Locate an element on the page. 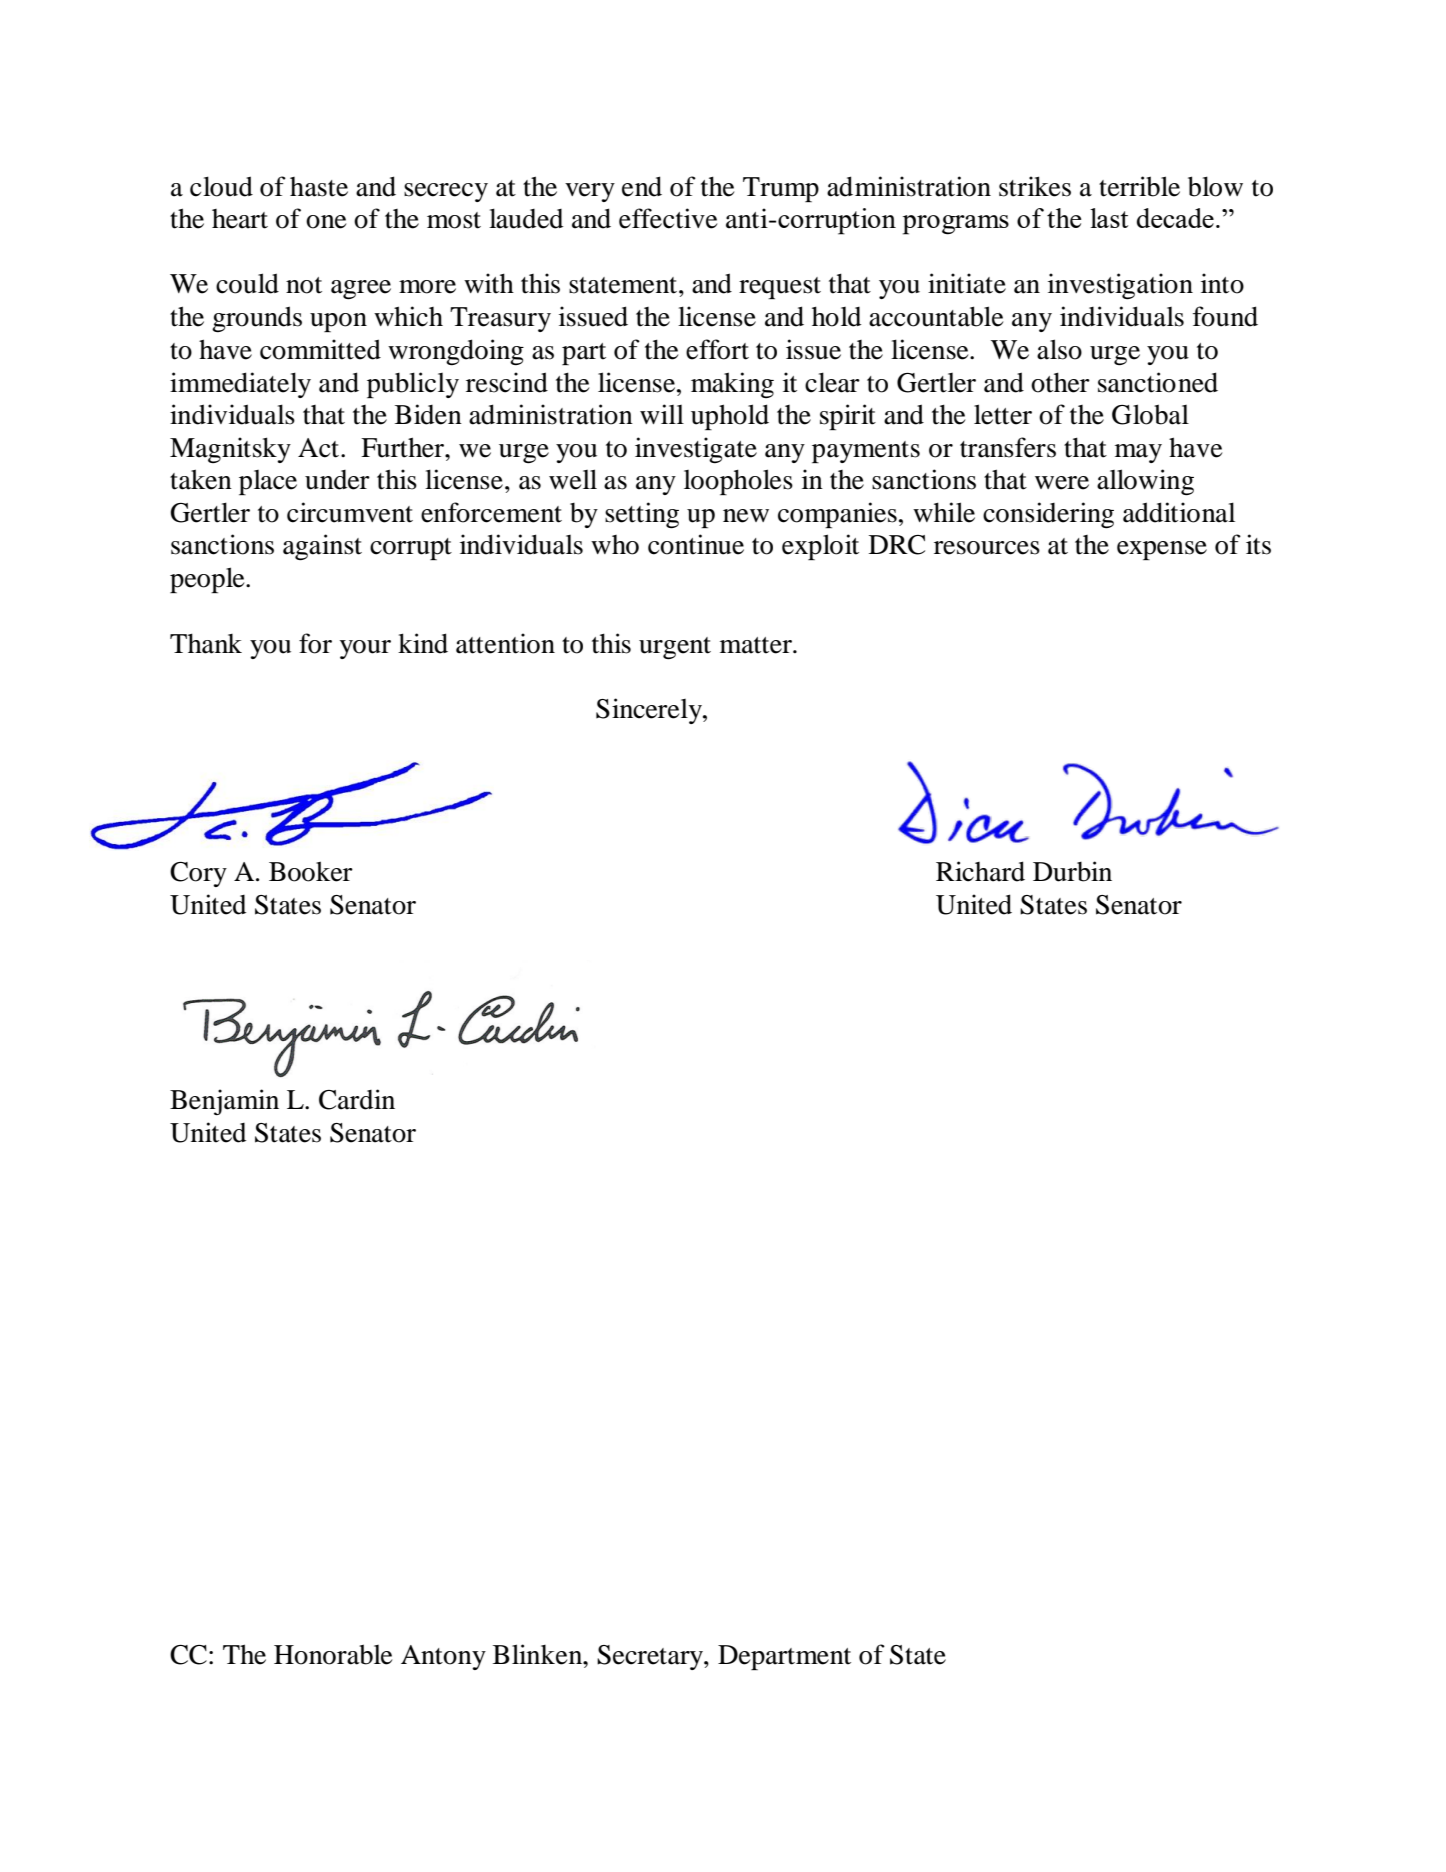 The width and height of the image is (1446, 1872). last is located at coordinates (1109, 218).
